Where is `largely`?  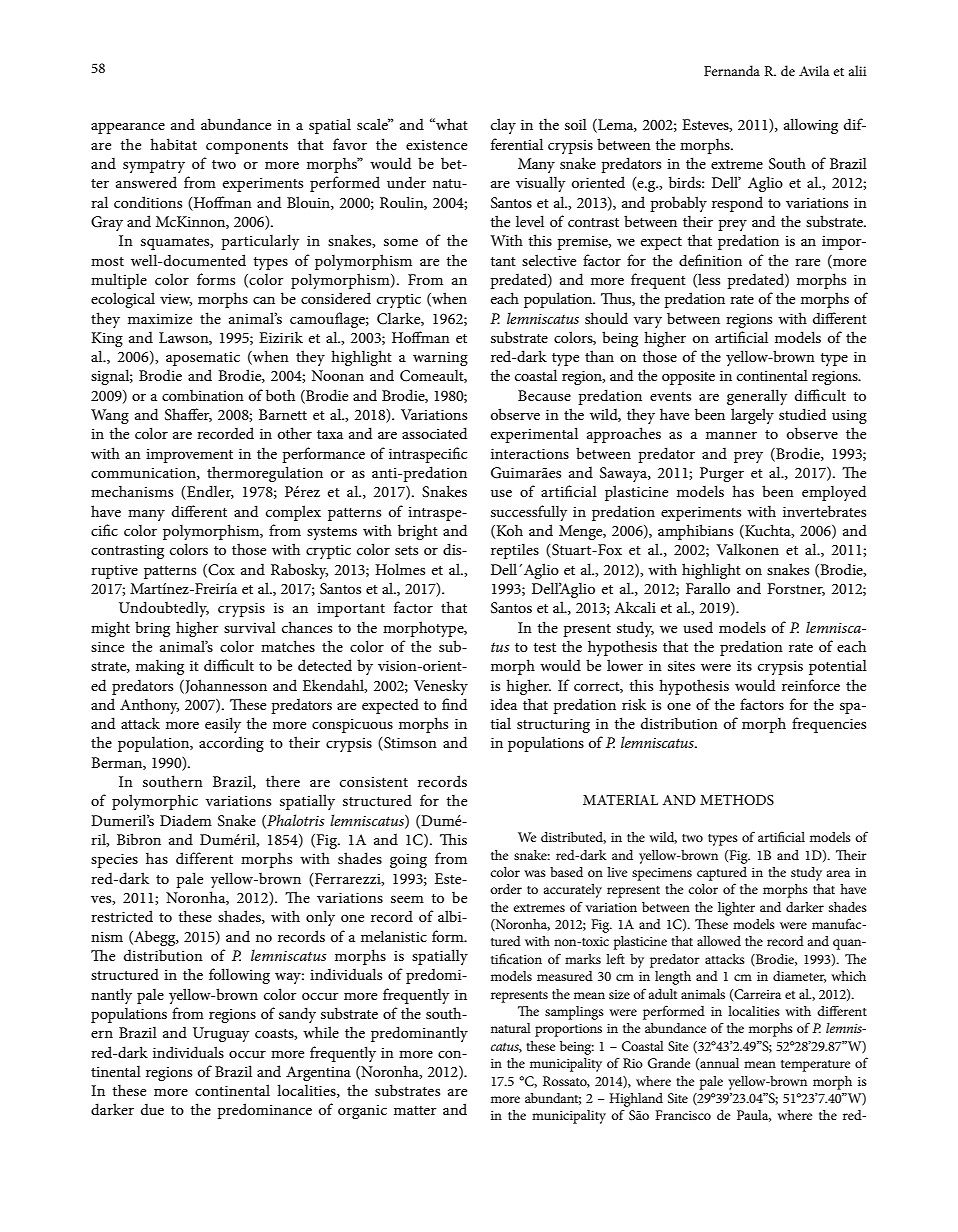
largely is located at coordinates (752, 416).
